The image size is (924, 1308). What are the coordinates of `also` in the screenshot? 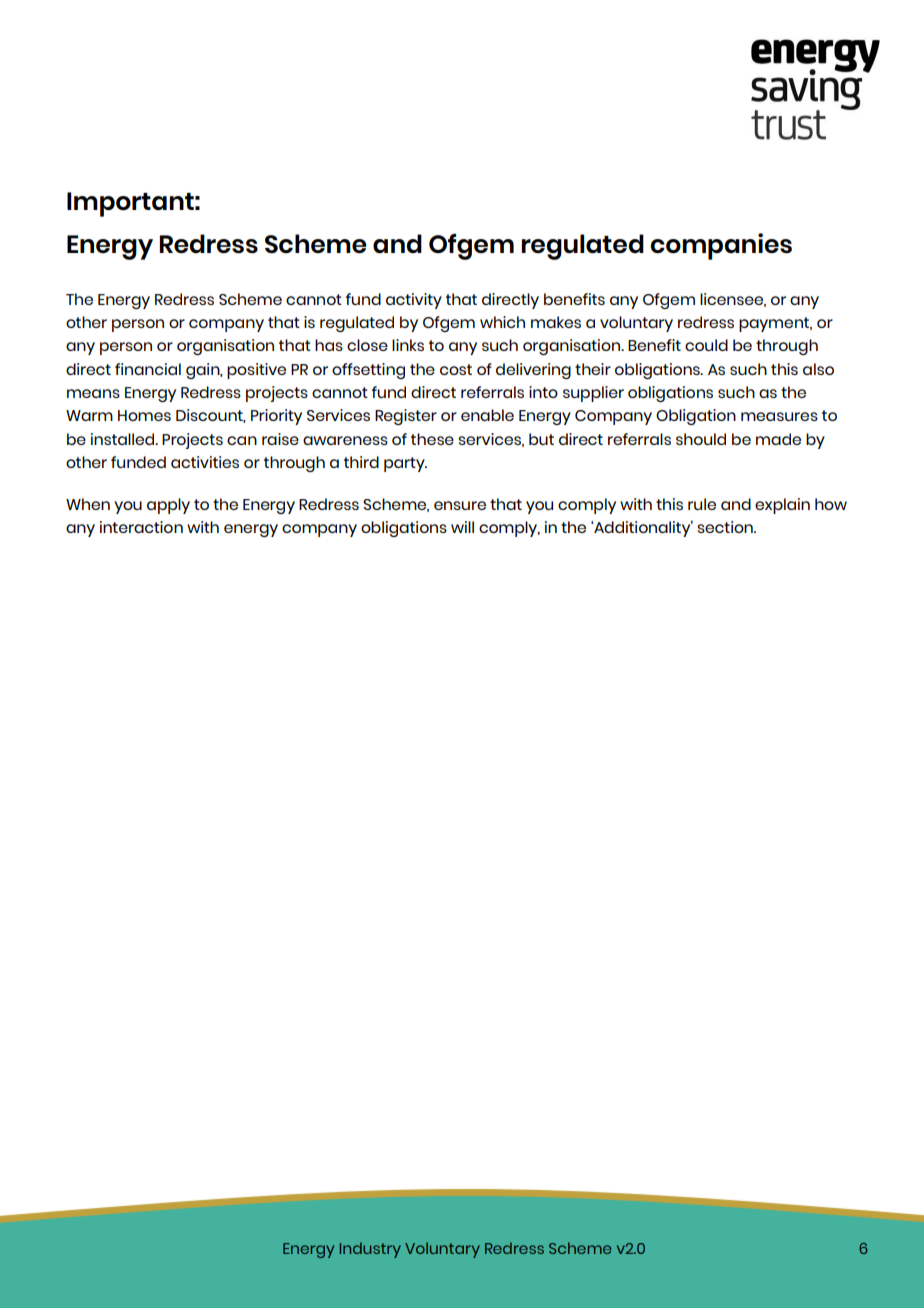 It's located at (818, 369).
